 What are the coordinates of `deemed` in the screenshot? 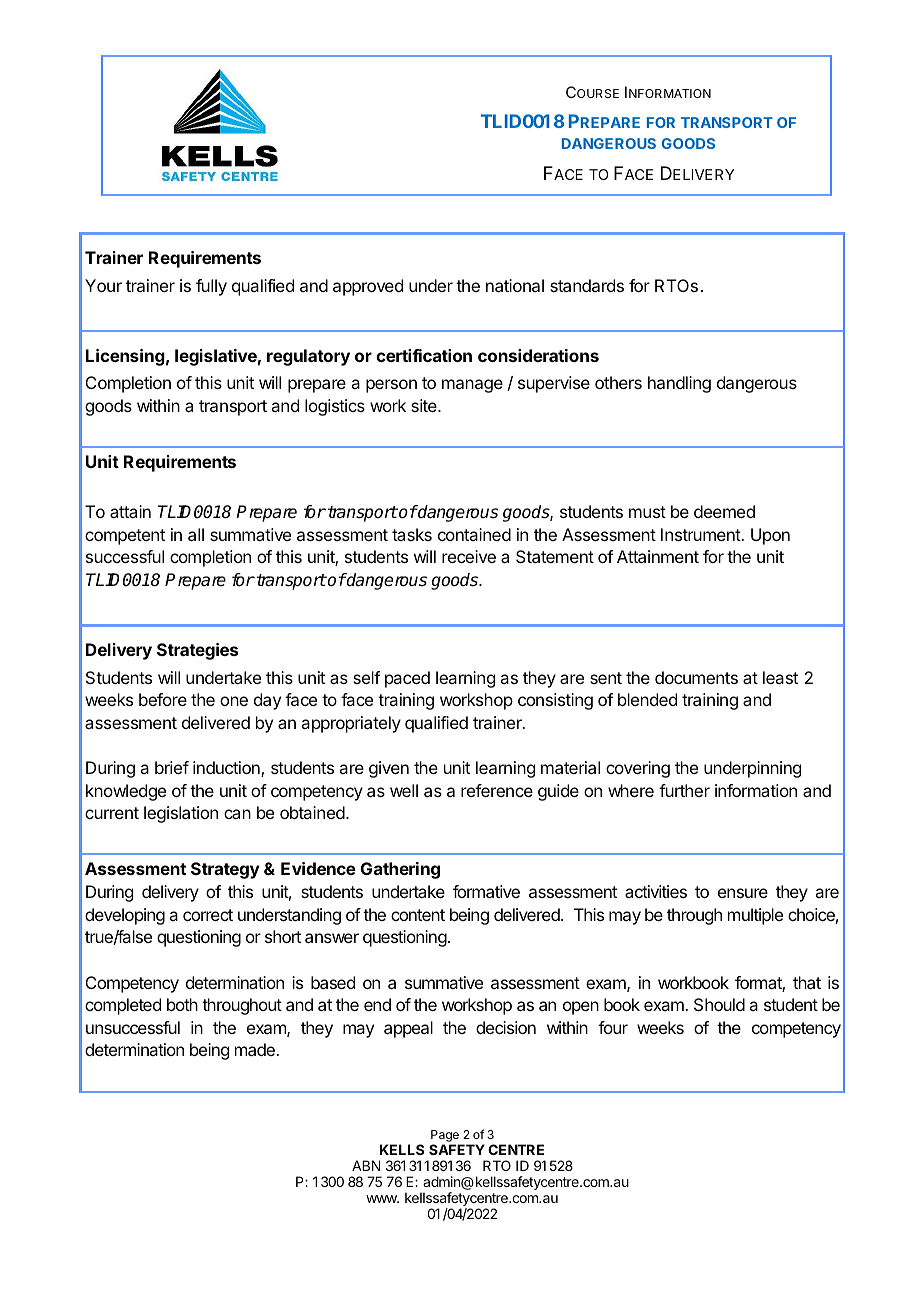 It's located at (724, 511).
